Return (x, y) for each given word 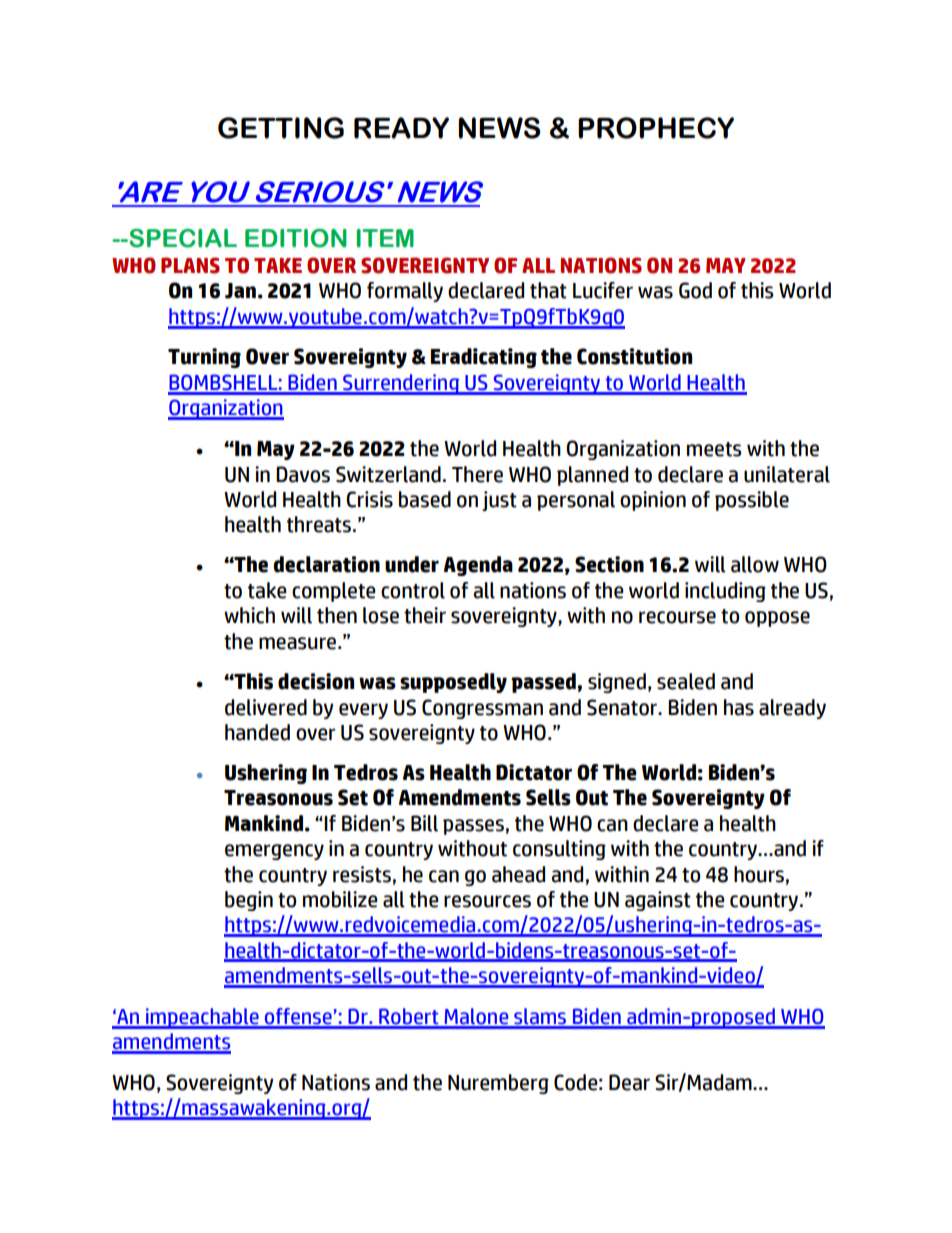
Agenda (478, 566)
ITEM (385, 238)
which (249, 615)
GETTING (281, 128)
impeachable (202, 1018)
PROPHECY (656, 128)
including (725, 592)
